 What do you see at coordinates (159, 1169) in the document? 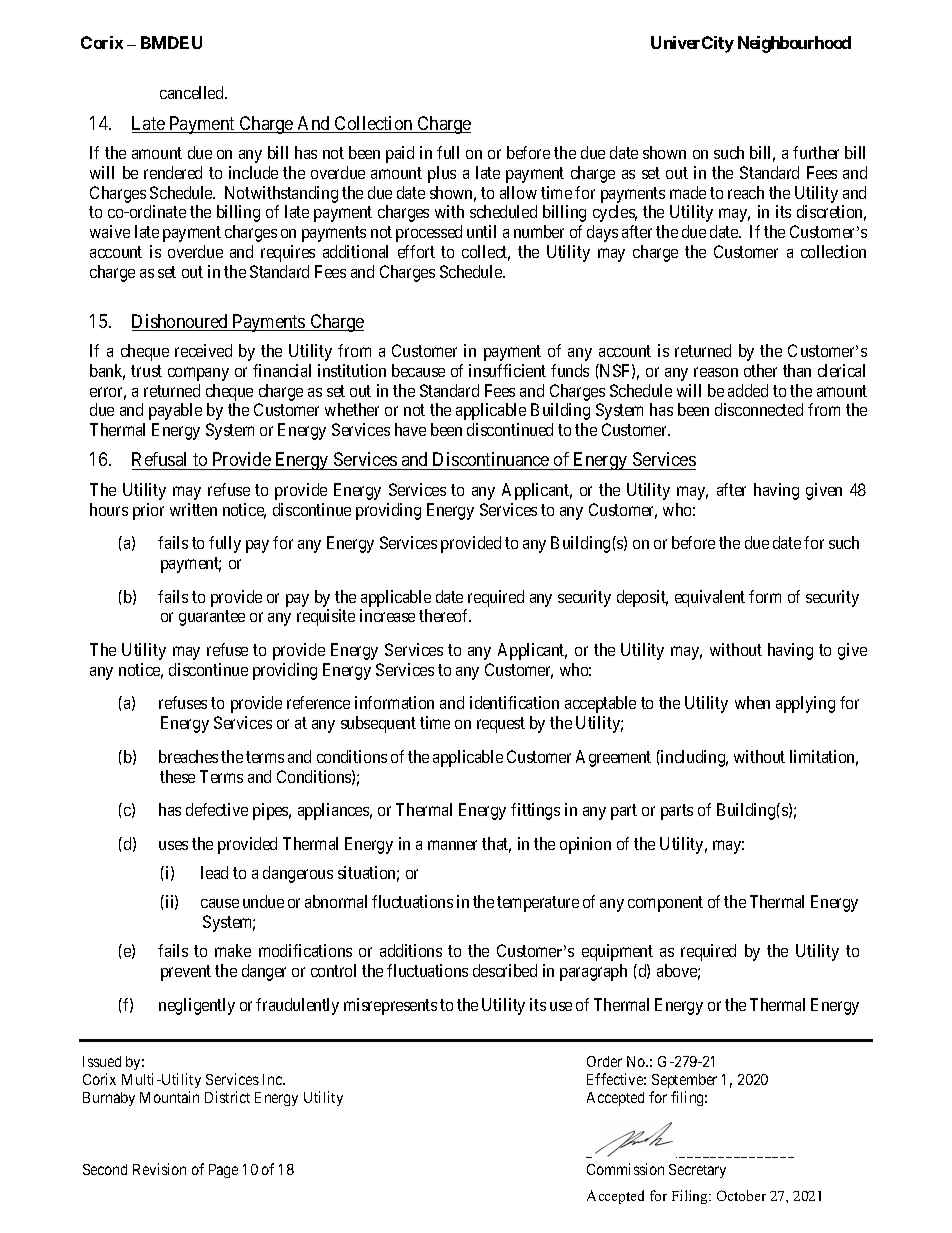
I see `Revision` at bounding box center [159, 1169].
